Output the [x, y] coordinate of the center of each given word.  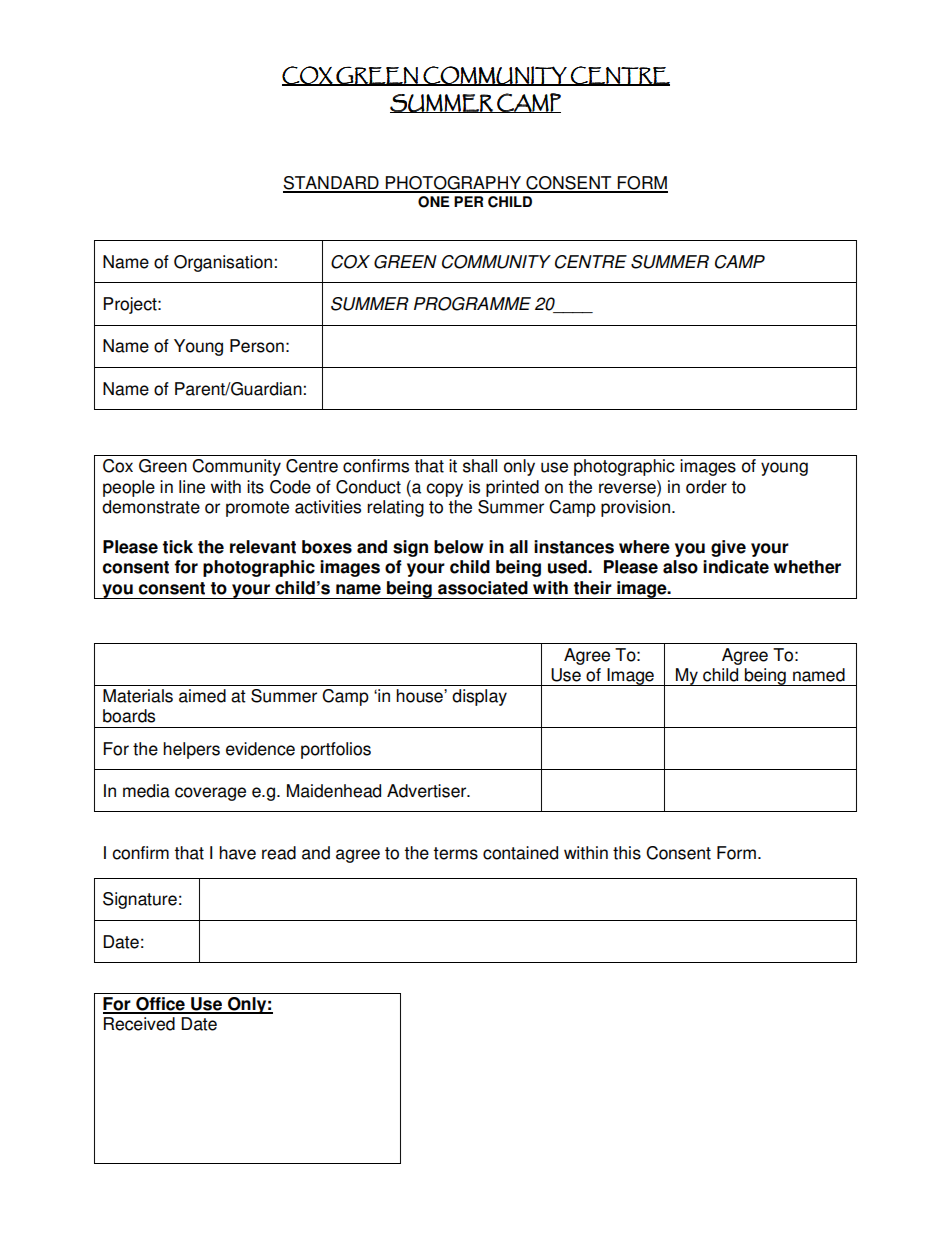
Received [139, 1024]
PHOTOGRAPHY [454, 184]
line [192, 487]
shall [480, 466]
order [706, 487]
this [627, 853]
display [479, 697]
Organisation [223, 263]
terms [455, 853]
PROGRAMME [472, 304]
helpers [191, 750]
